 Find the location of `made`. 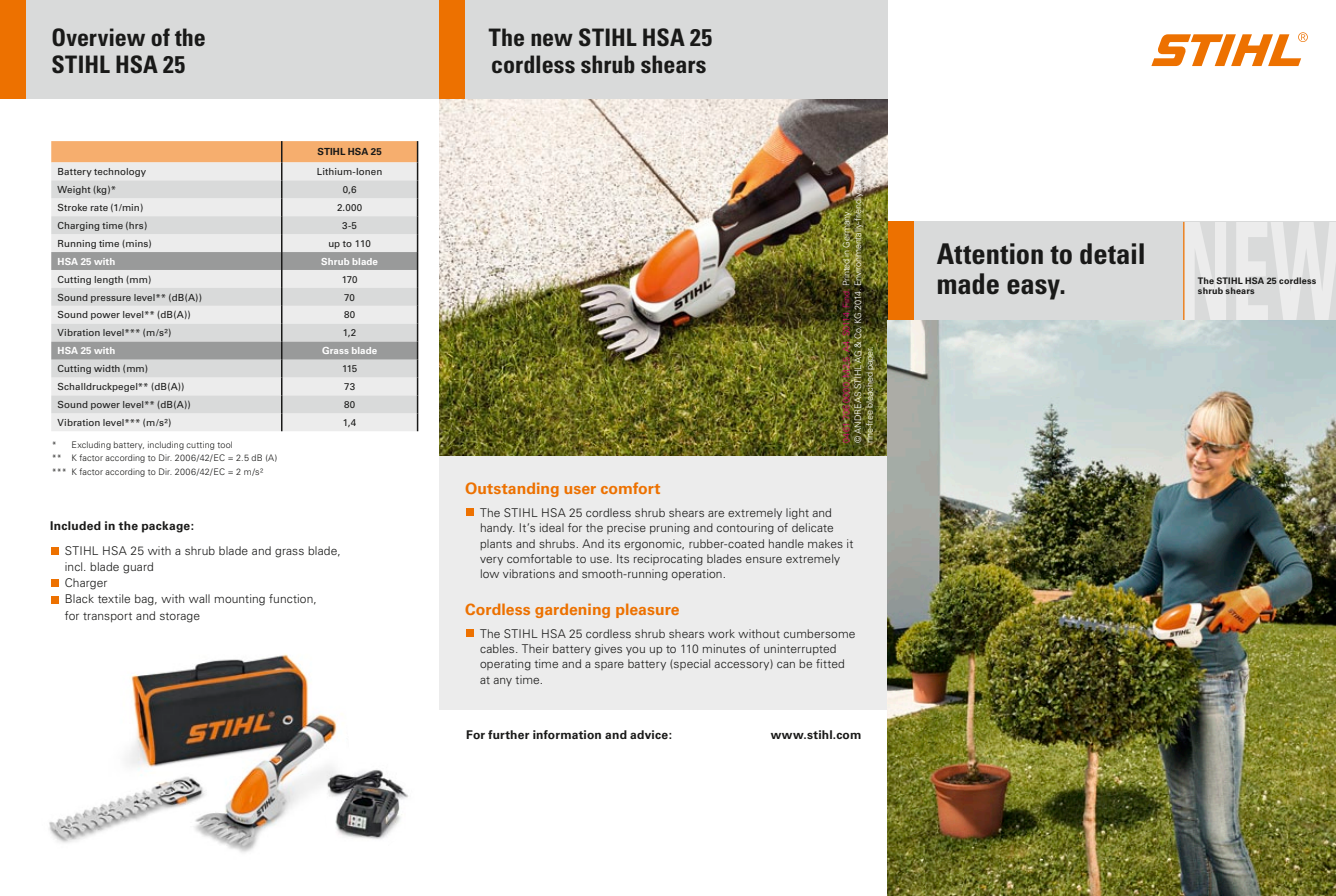

made is located at coordinates (968, 284).
